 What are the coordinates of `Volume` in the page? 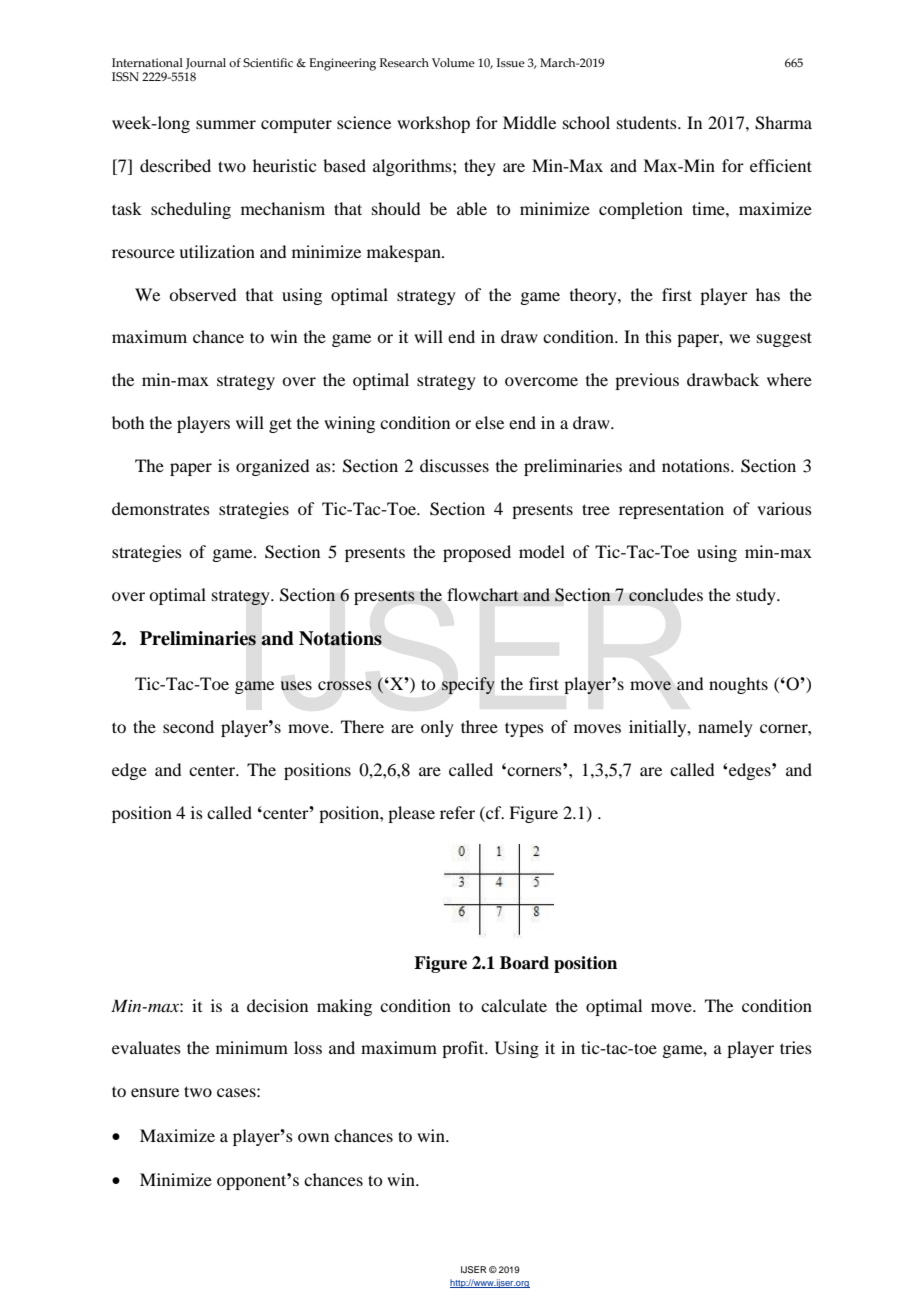 It's located at (453, 62).
